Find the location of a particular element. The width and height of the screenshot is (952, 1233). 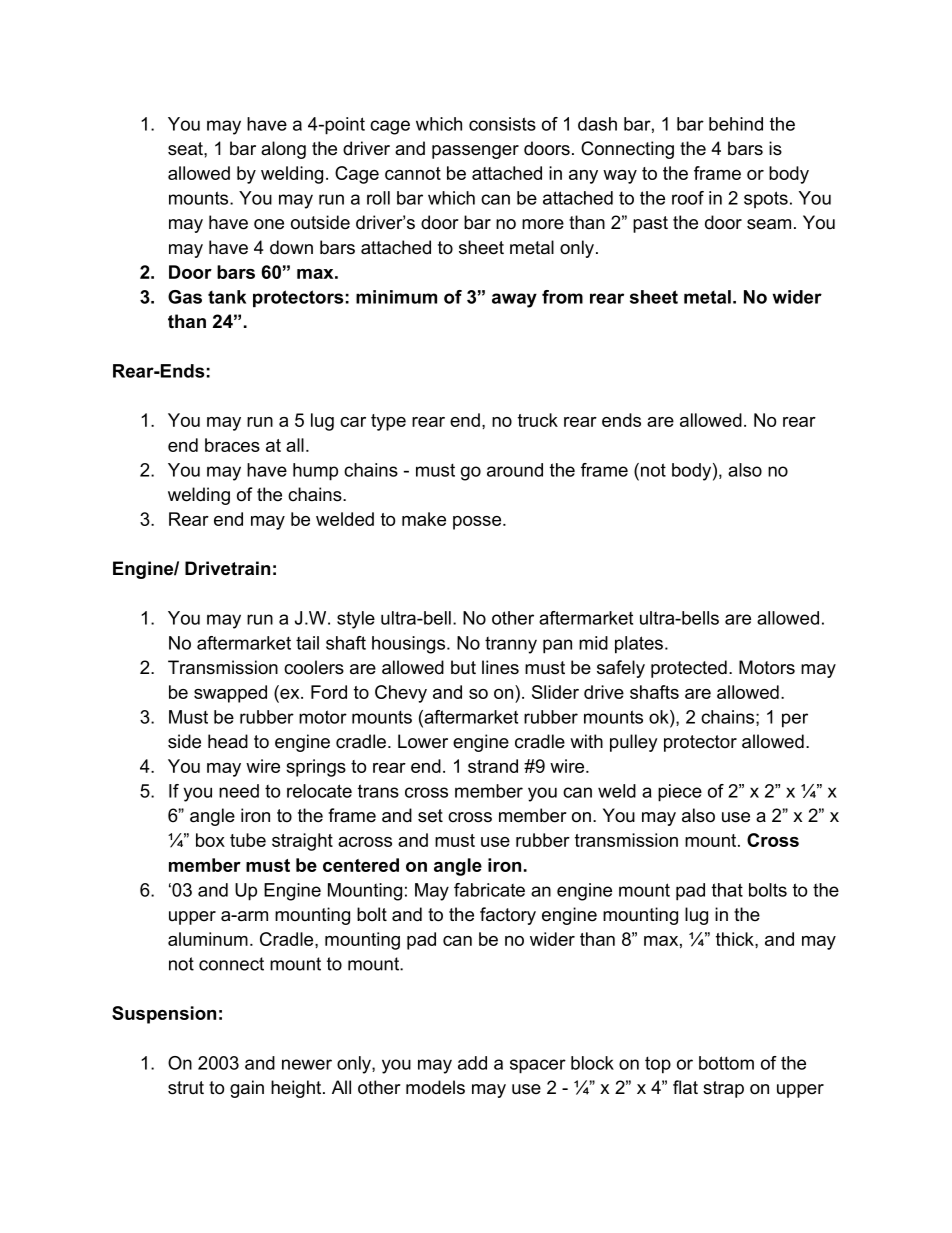

from is located at coordinates (562, 297).
